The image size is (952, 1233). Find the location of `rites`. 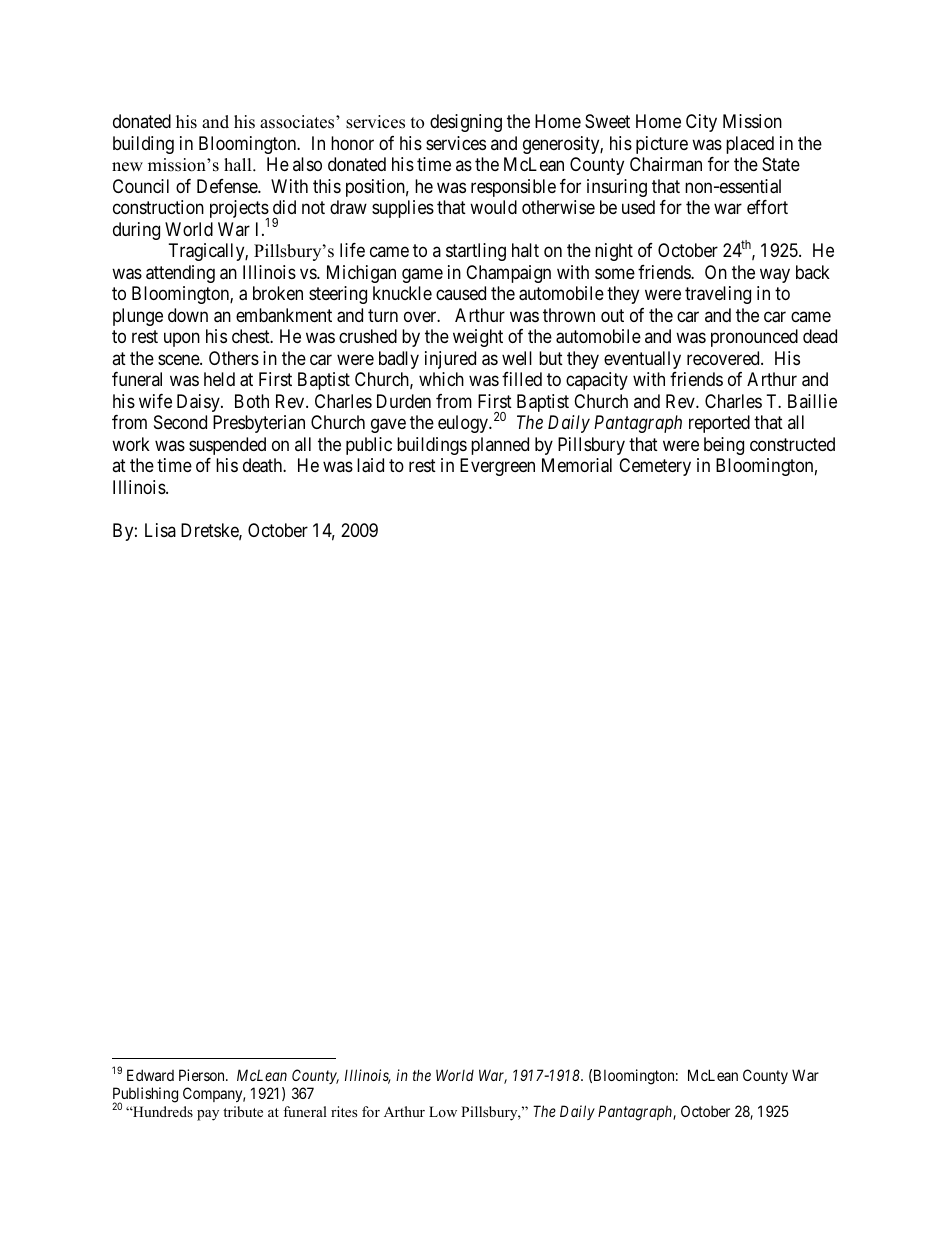

rites is located at coordinates (344, 1111).
